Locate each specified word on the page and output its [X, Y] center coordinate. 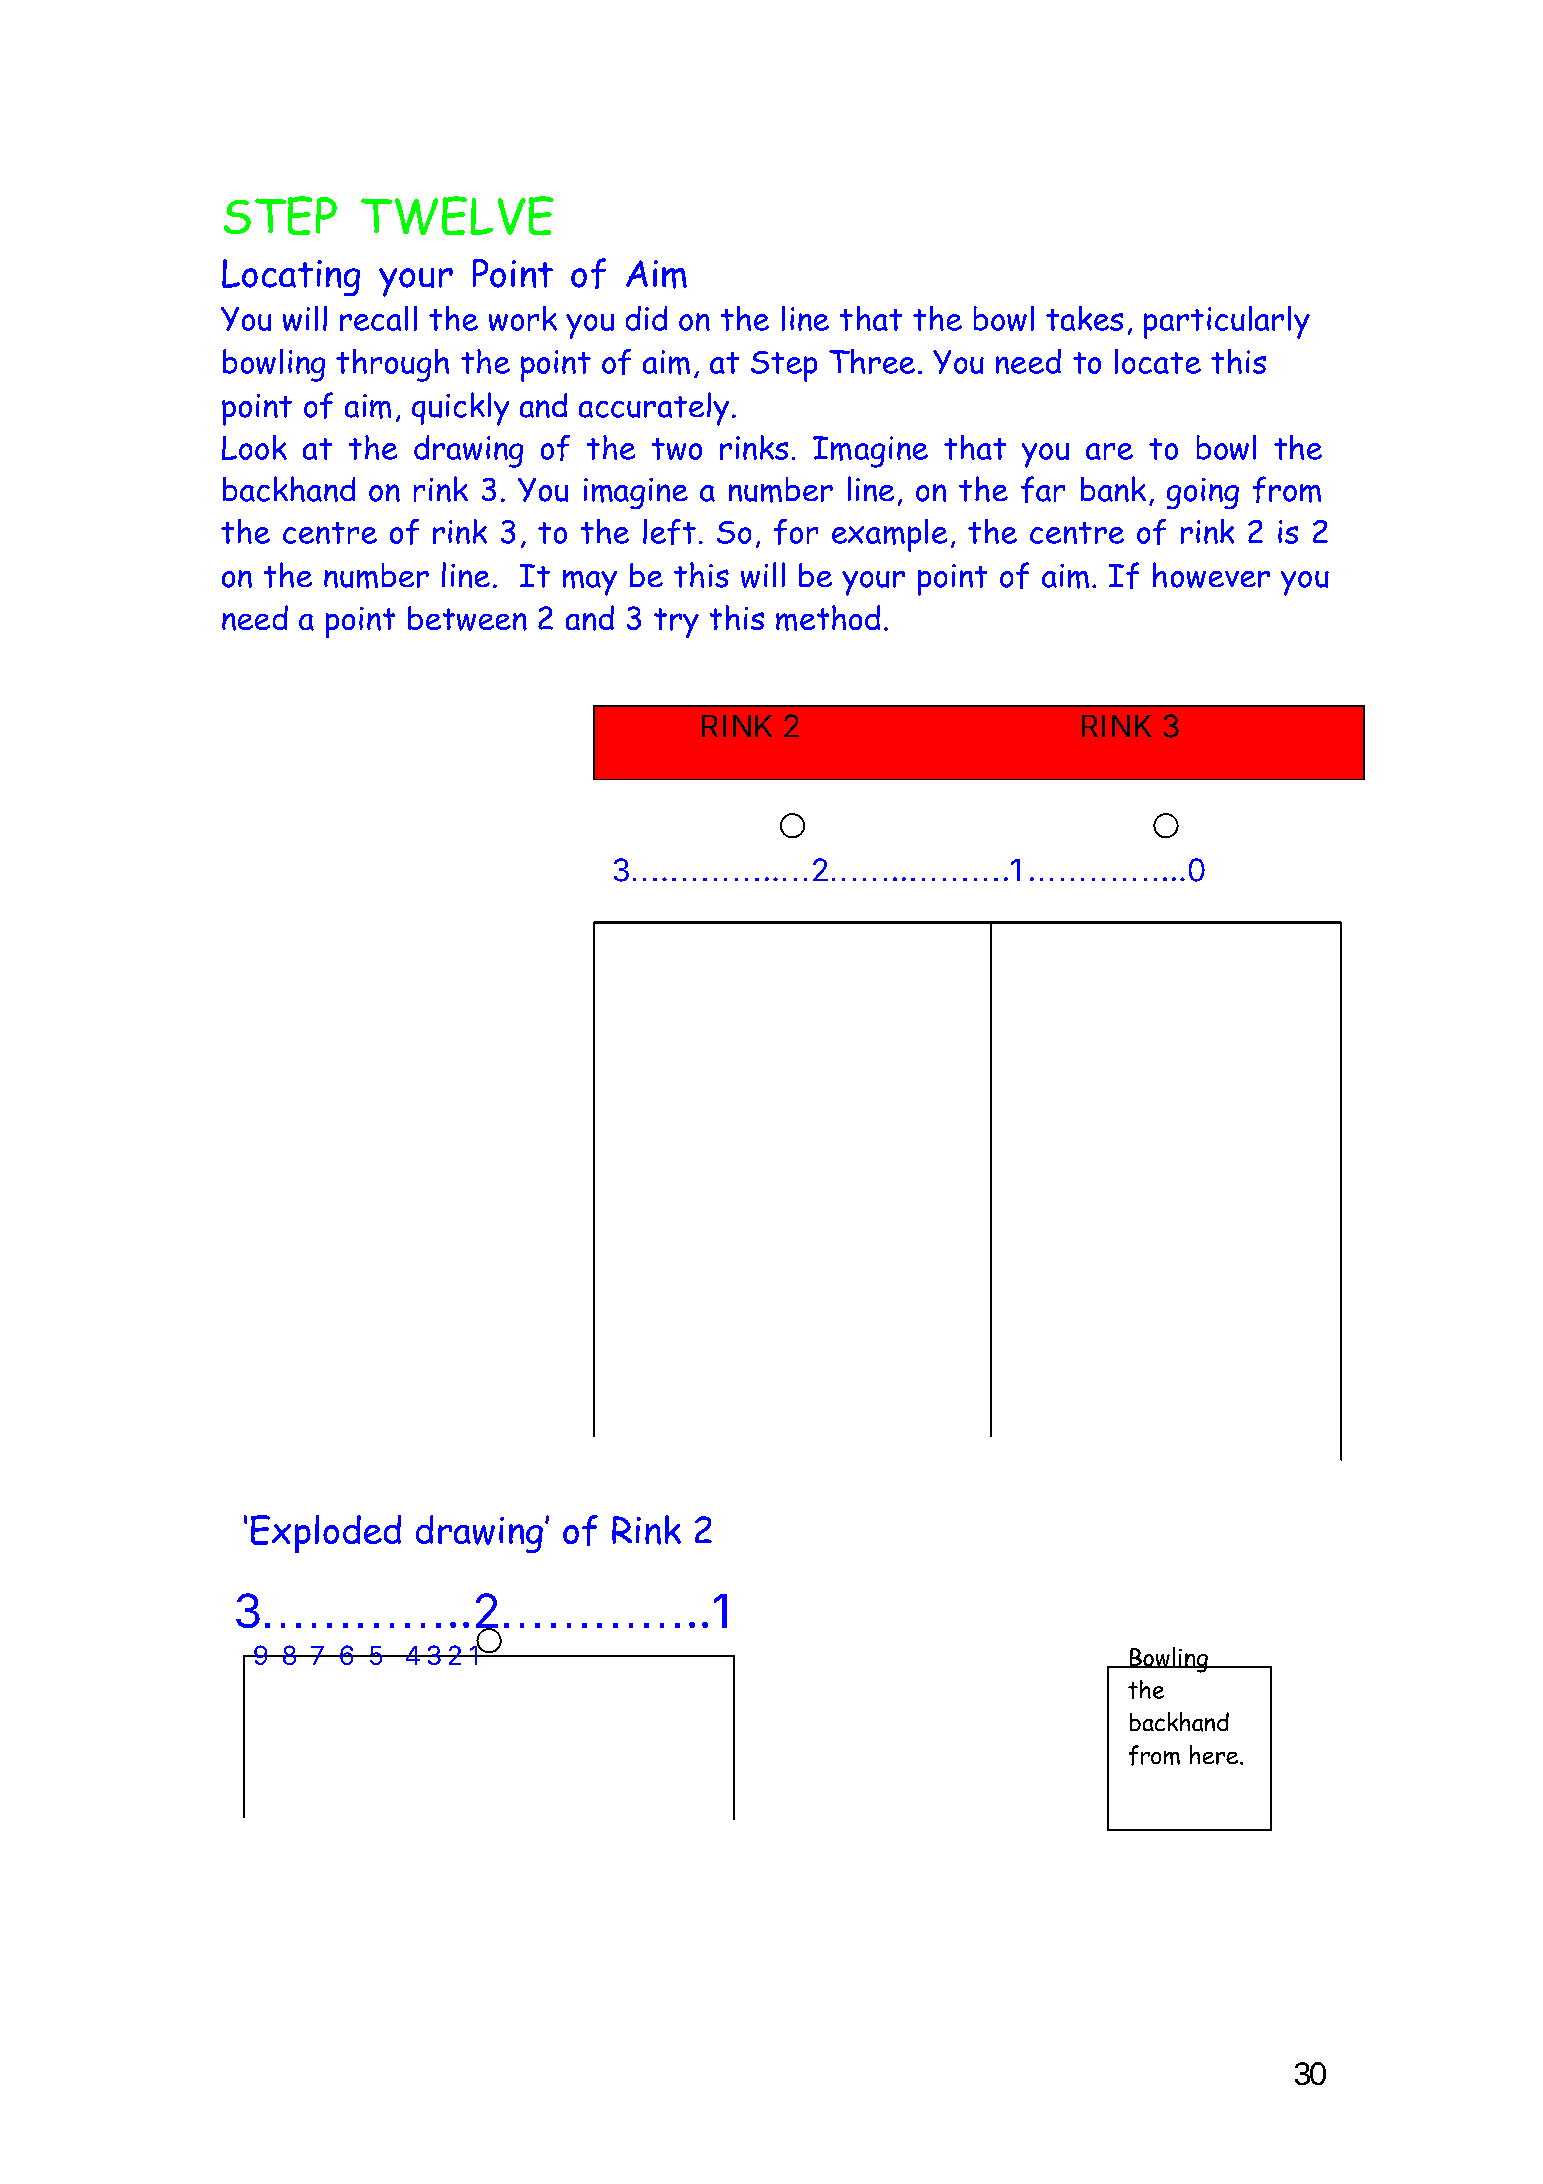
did [646, 318]
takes [1084, 318]
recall [378, 318]
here [1214, 1755]
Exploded [326, 1534]
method [828, 618]
